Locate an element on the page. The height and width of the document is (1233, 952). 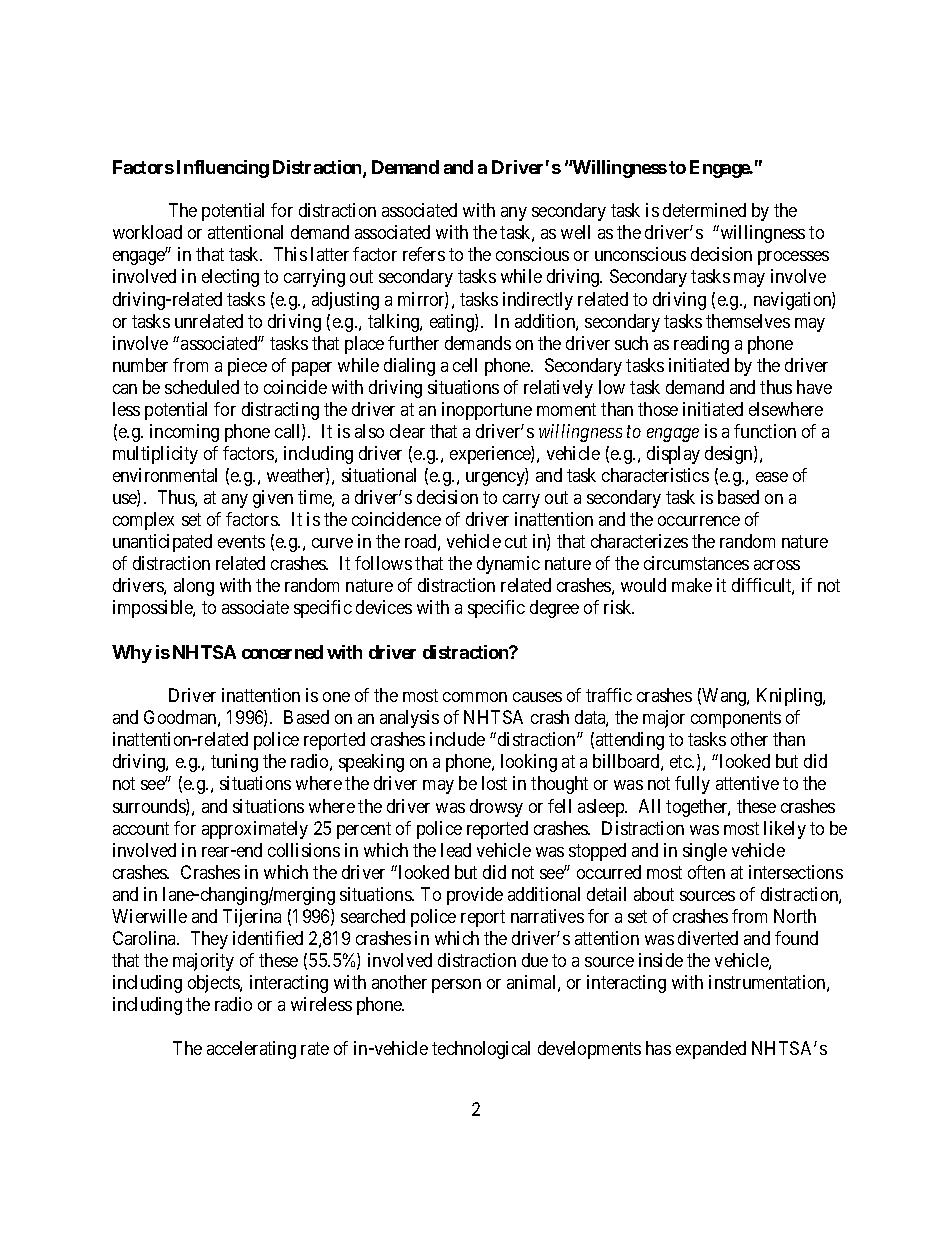
expanded is located at coordinates (711, 1050).
